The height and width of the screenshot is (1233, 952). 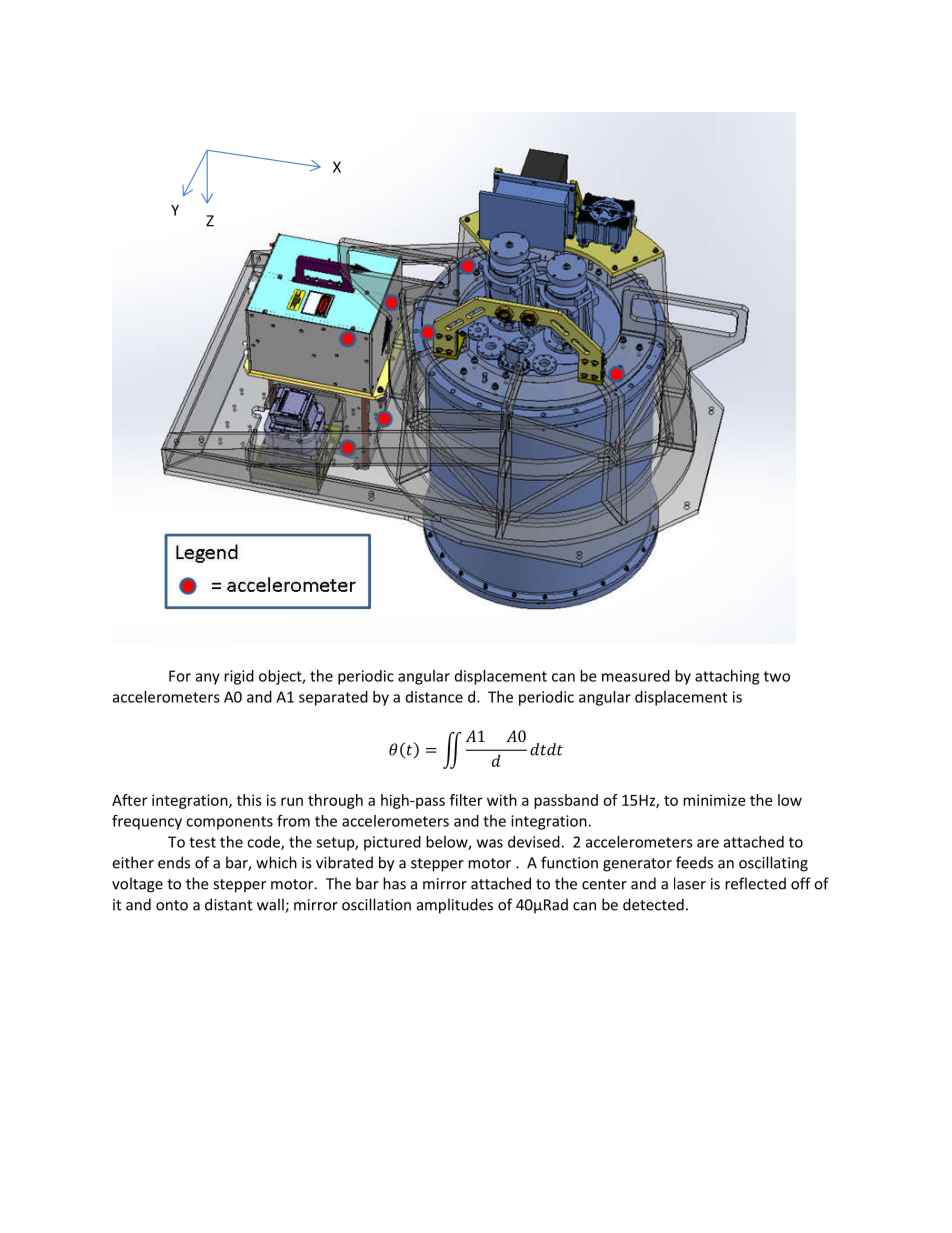 I want to click on was, so click(x=490, y=843).
